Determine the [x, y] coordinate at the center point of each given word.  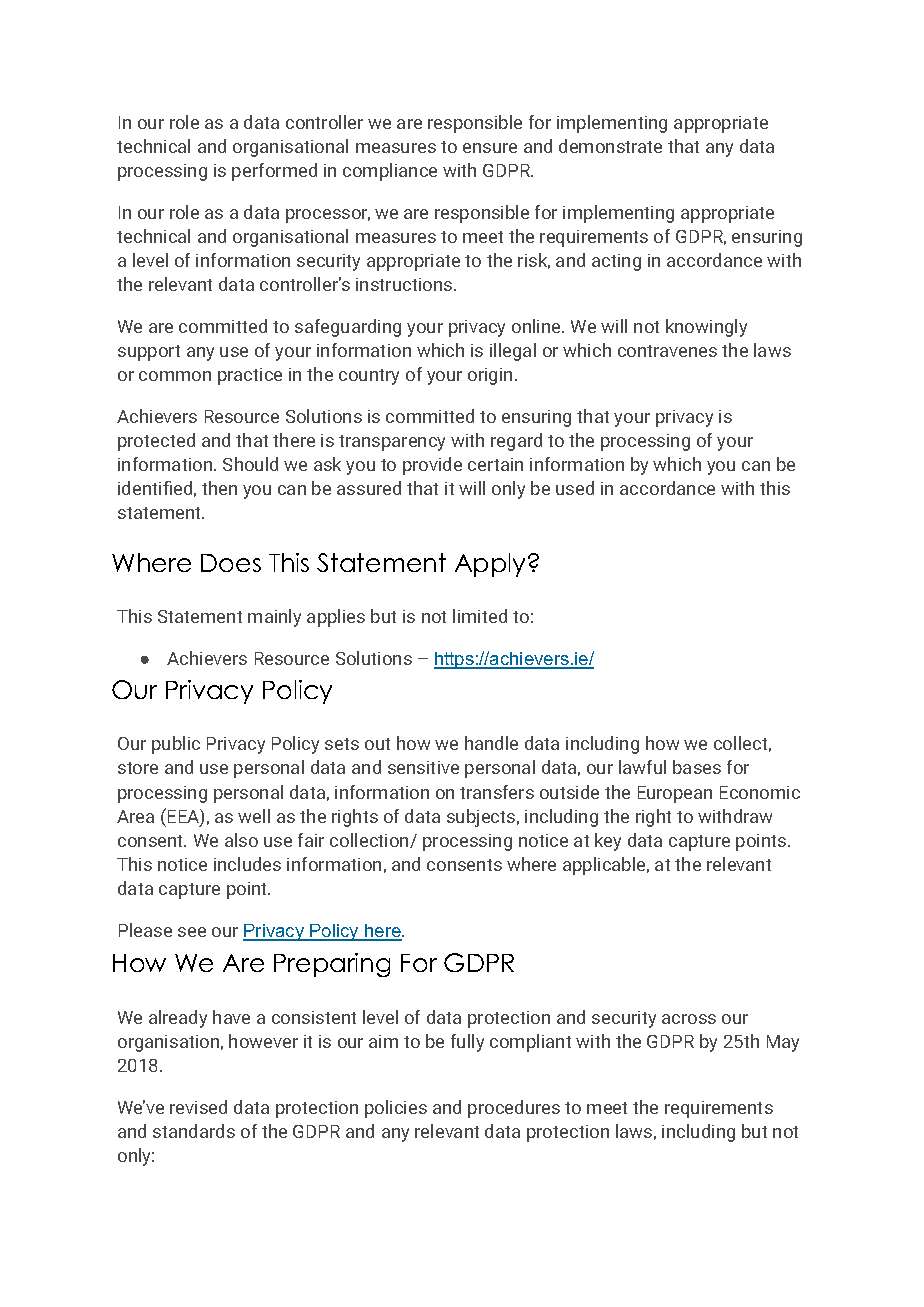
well [254, 816]
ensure [490, 148]
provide [432, 466]
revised [198, 1107]
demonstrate [610, 146]
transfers [497, 792]
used [575, 488]
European [675, 794]
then [219, 488]
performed [274, 172]
